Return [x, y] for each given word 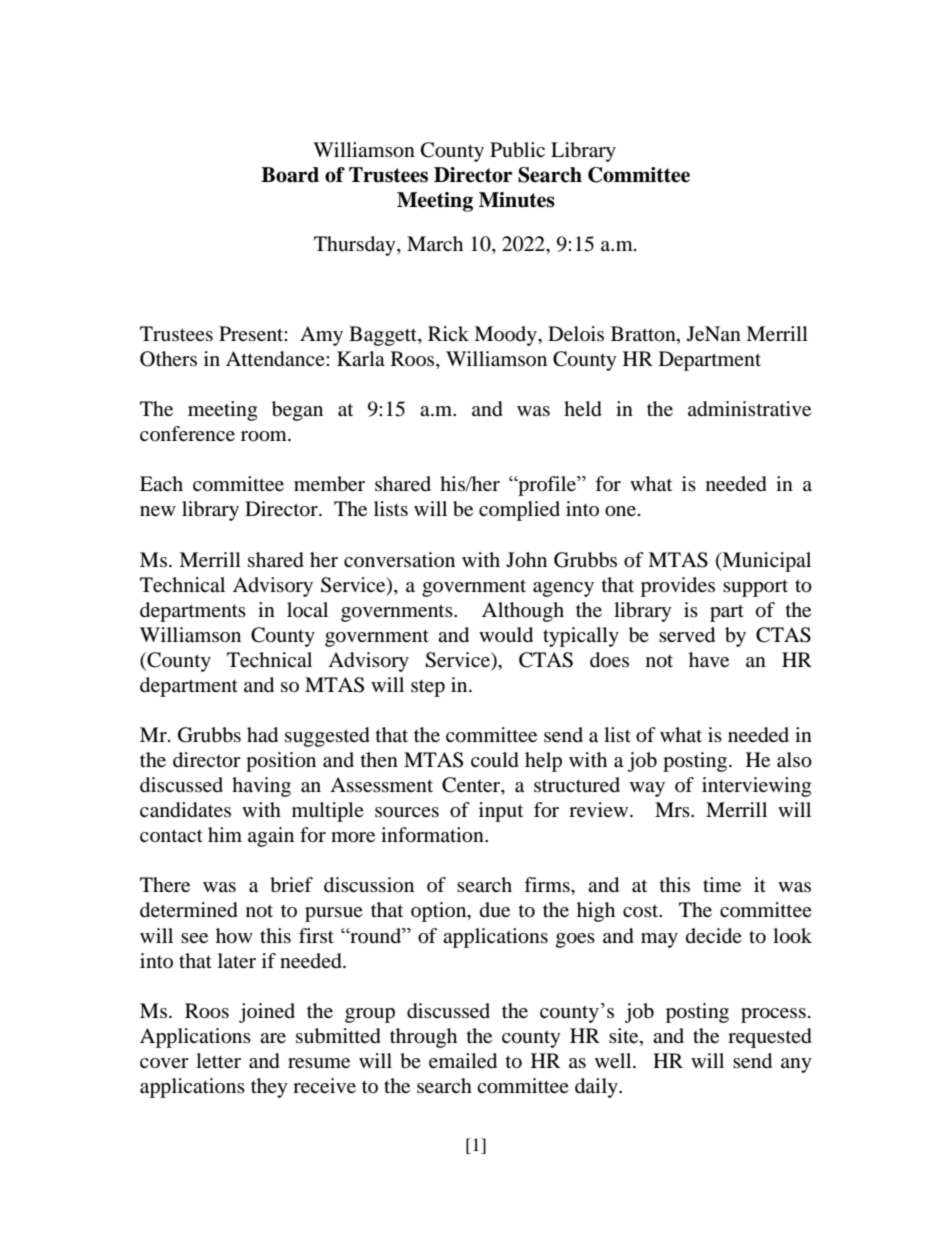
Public [517, 150]
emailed [463, 1061]
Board [290, 175]
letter [218, 1060]
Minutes [517, 200]
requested [770, 1038]
